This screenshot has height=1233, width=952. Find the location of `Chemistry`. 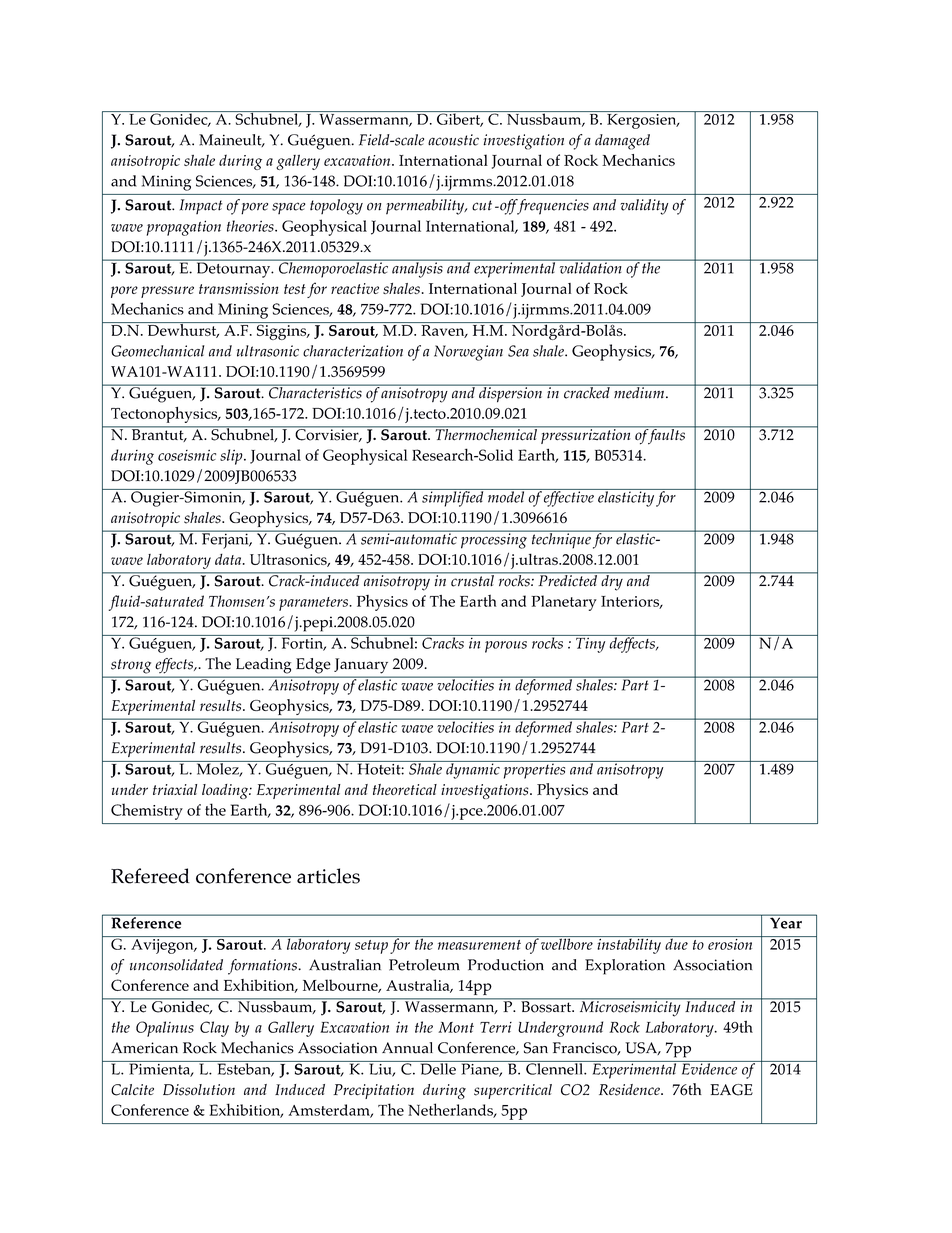

Chemistry is located at coordinates (147, 811).
